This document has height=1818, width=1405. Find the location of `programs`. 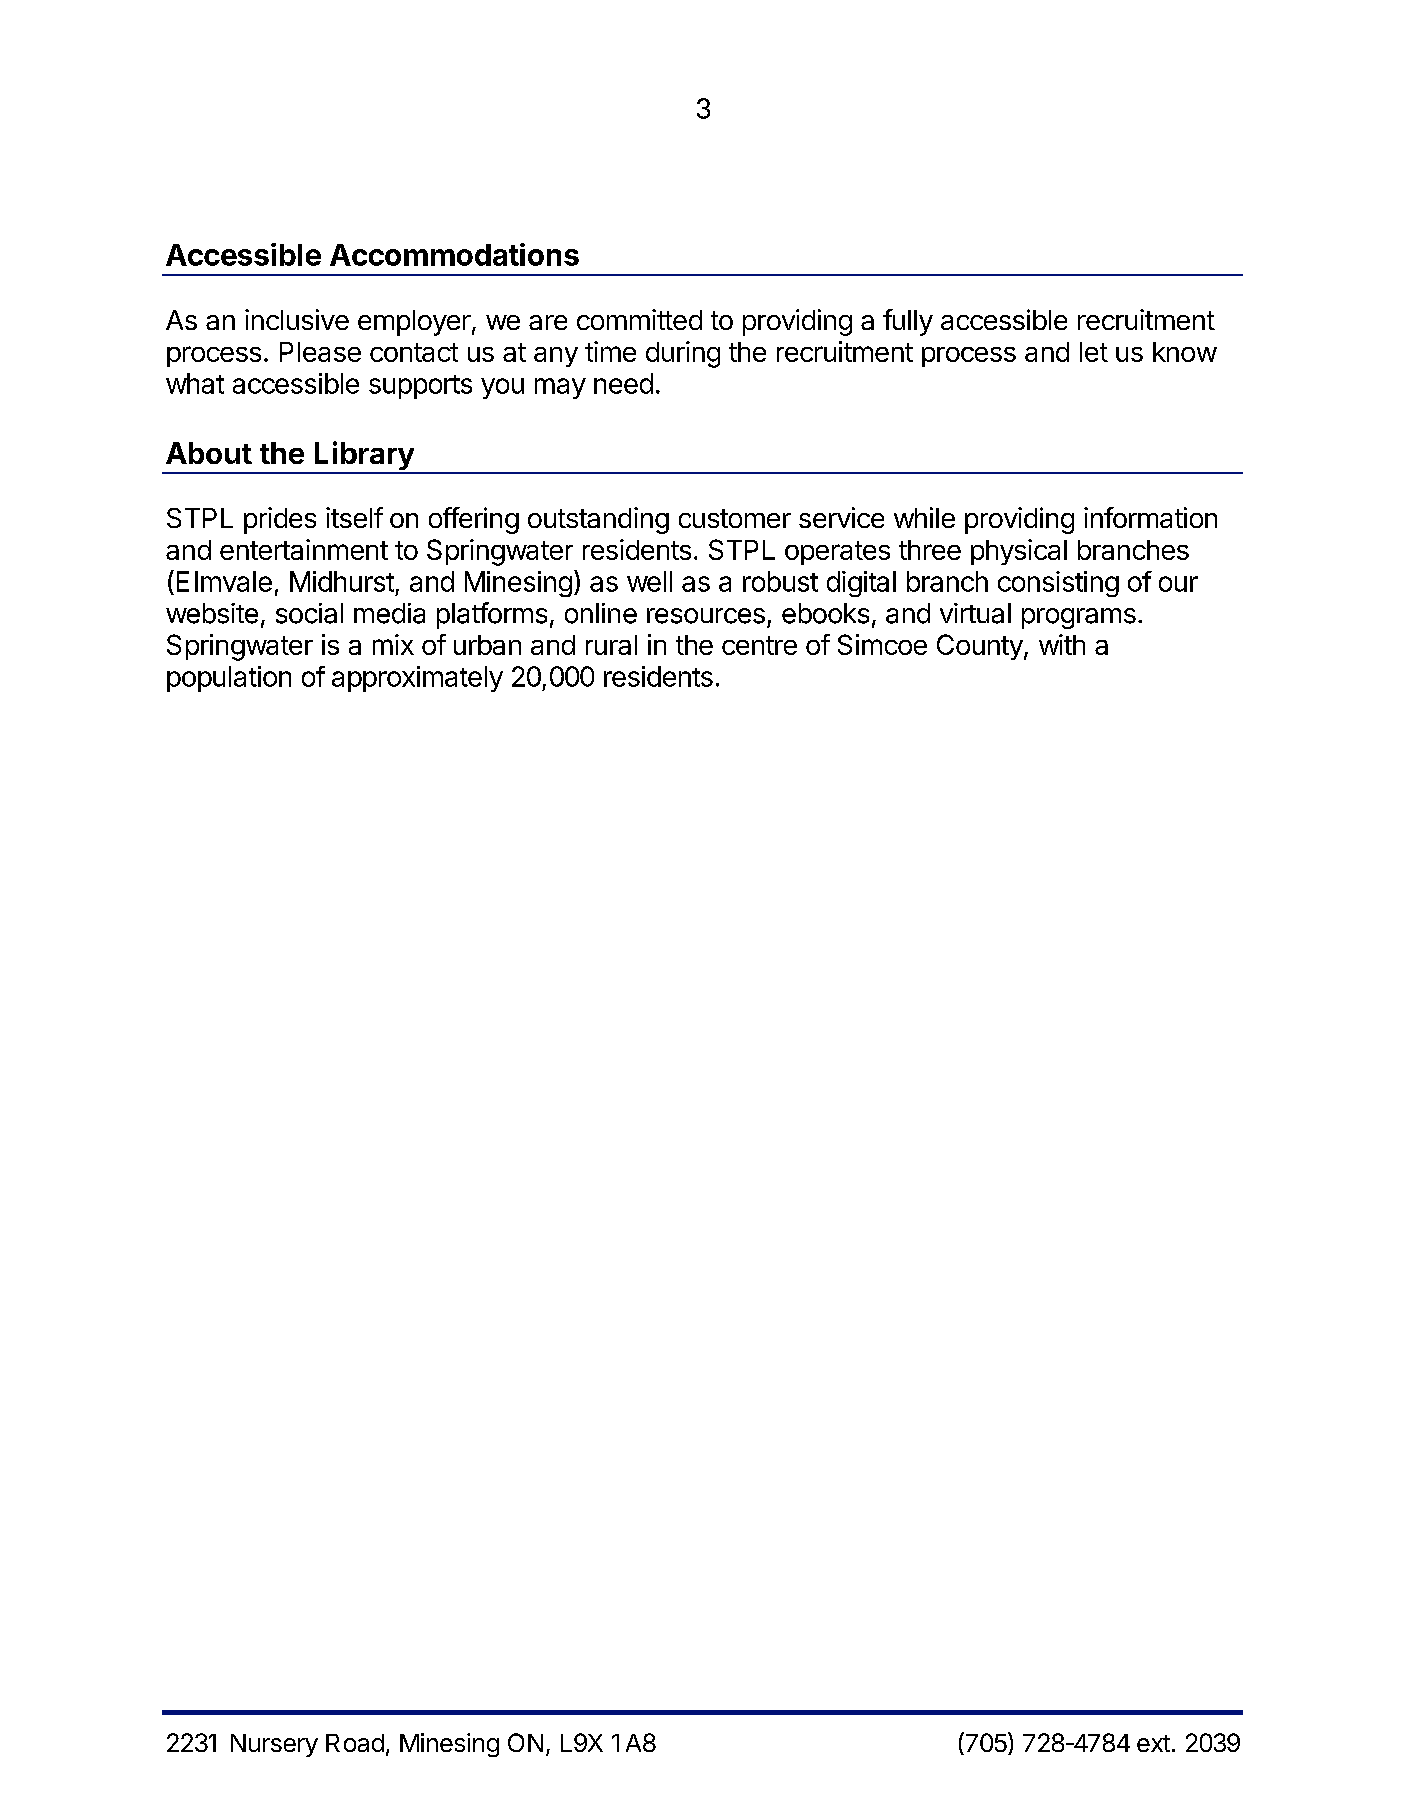

programs is located at coordinates (1079, 618).
